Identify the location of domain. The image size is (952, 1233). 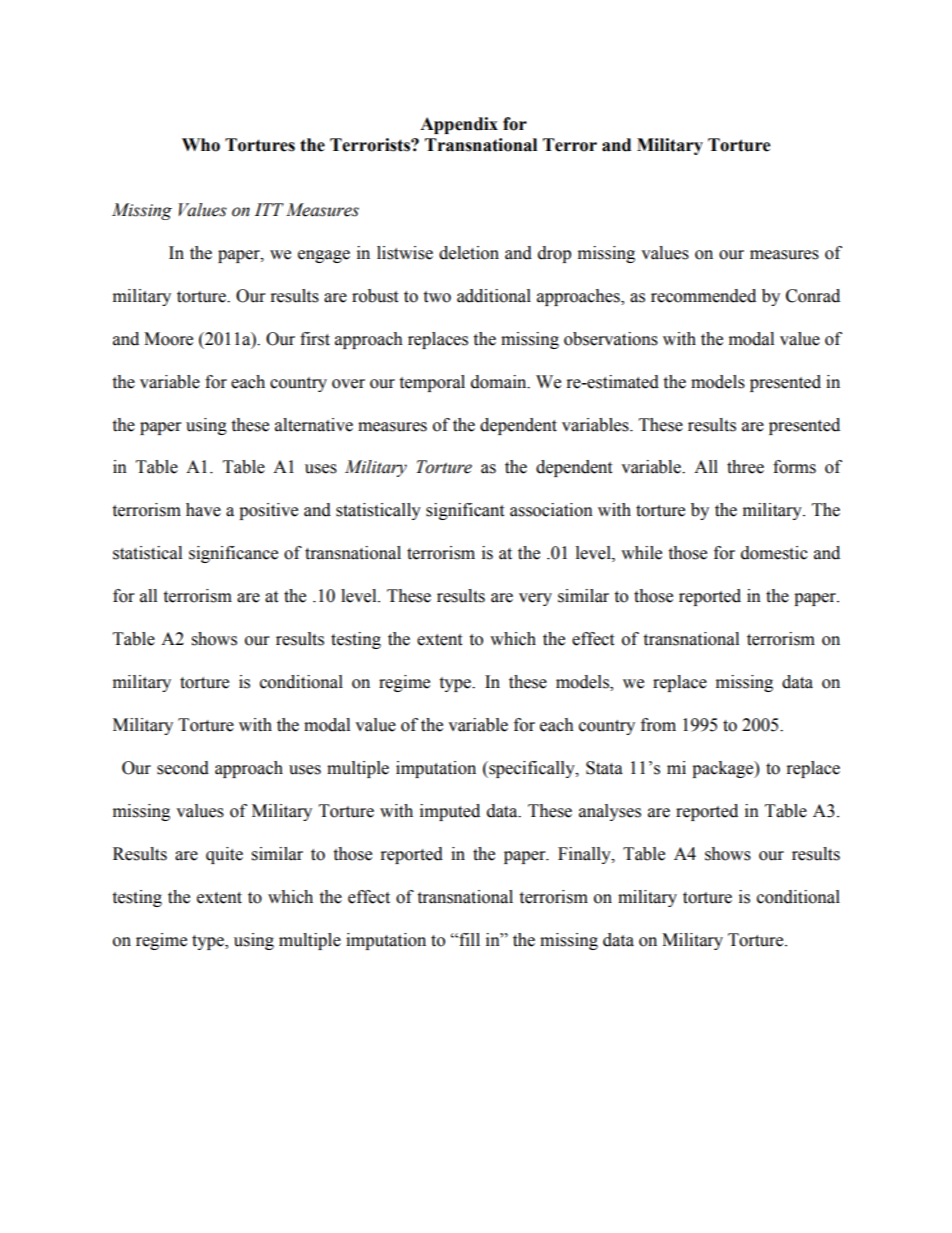
(500, 382).
